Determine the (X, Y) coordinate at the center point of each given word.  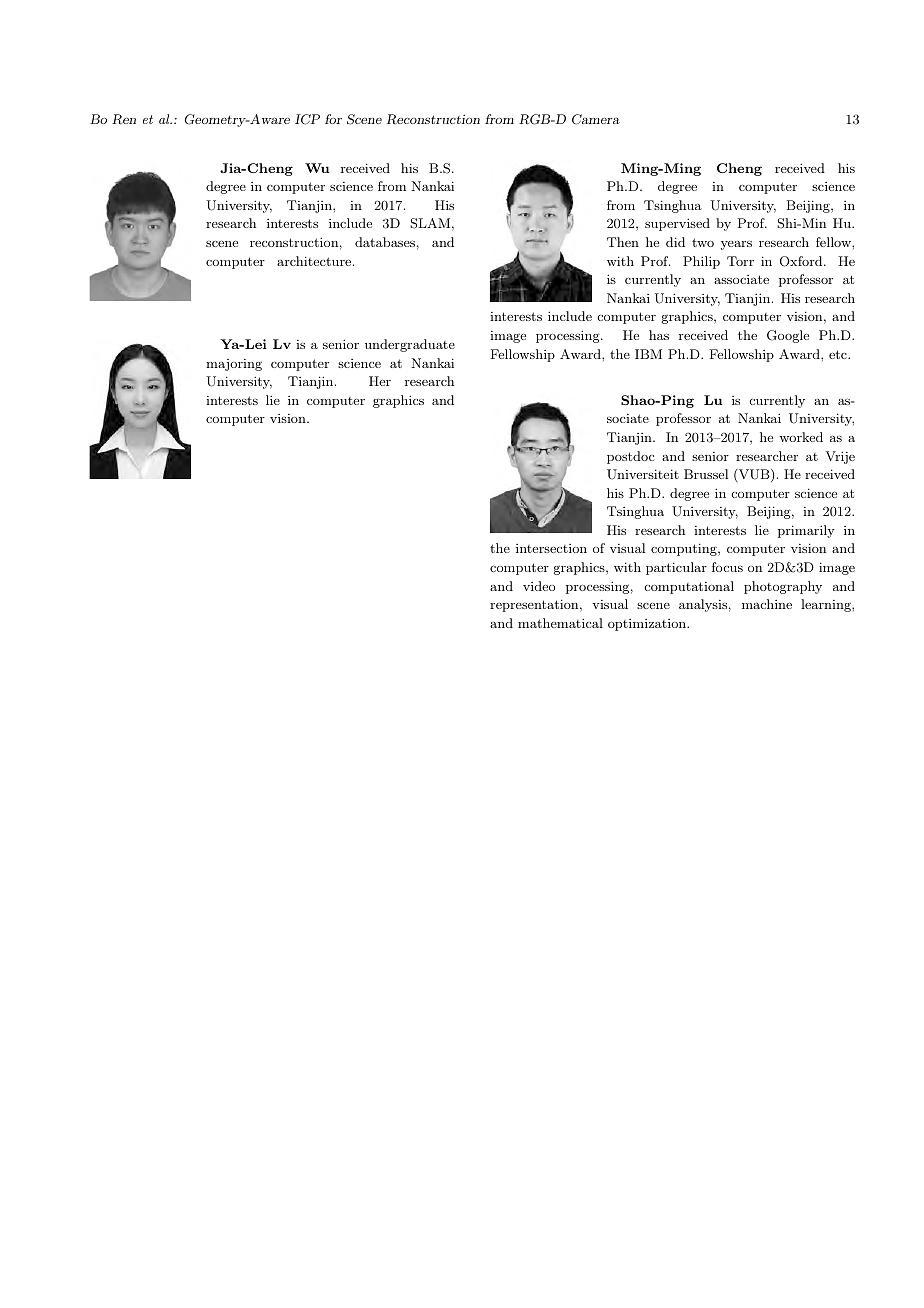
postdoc (631, 457)
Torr (740, 261)
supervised (677, 224)
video (539, 586)
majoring (234, 365)
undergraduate (410, 345)
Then (623, 242)
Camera (596, 119)
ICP (307, 119)
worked (801, 437)
